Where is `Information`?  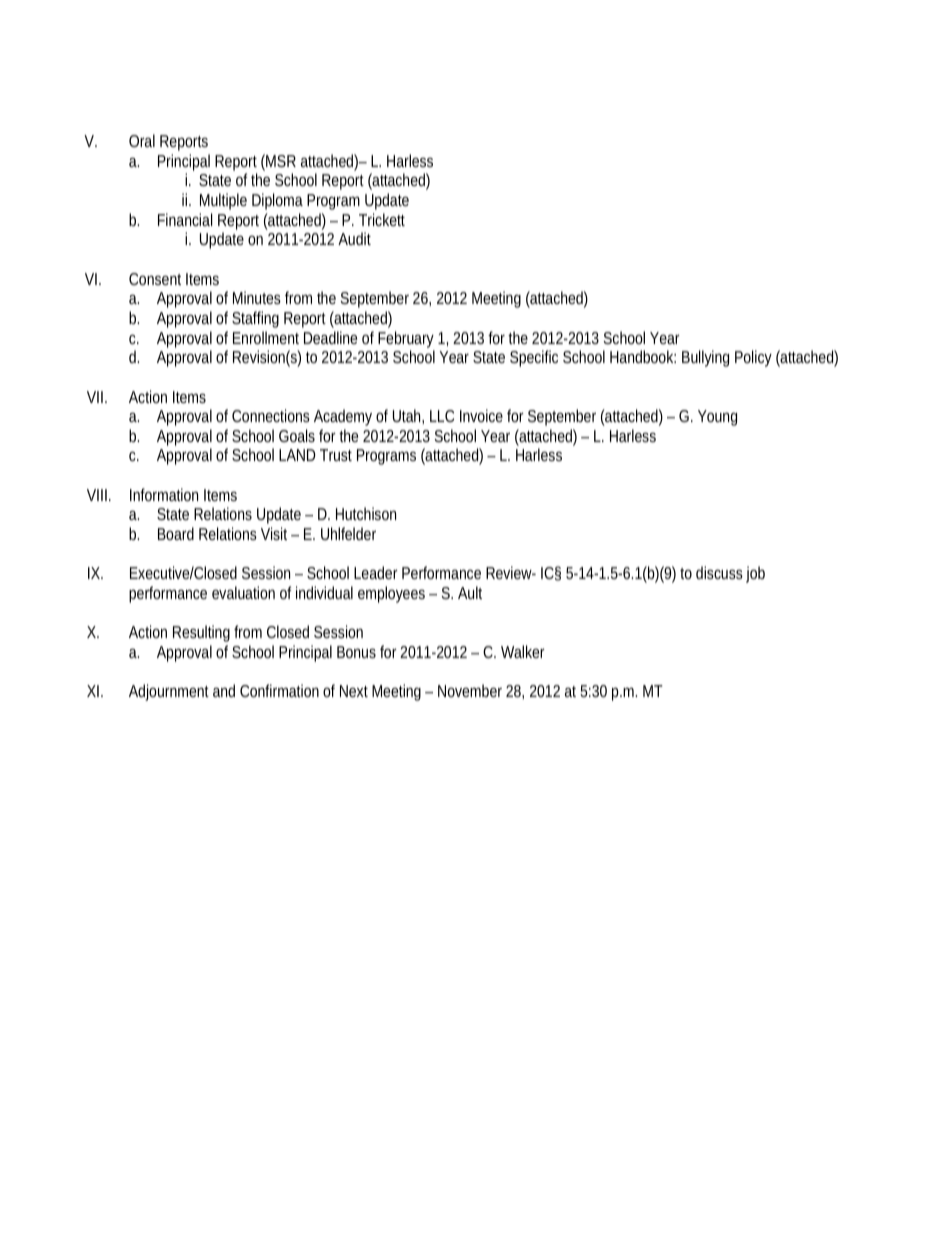
Information is located at coordinates (164, 494).
